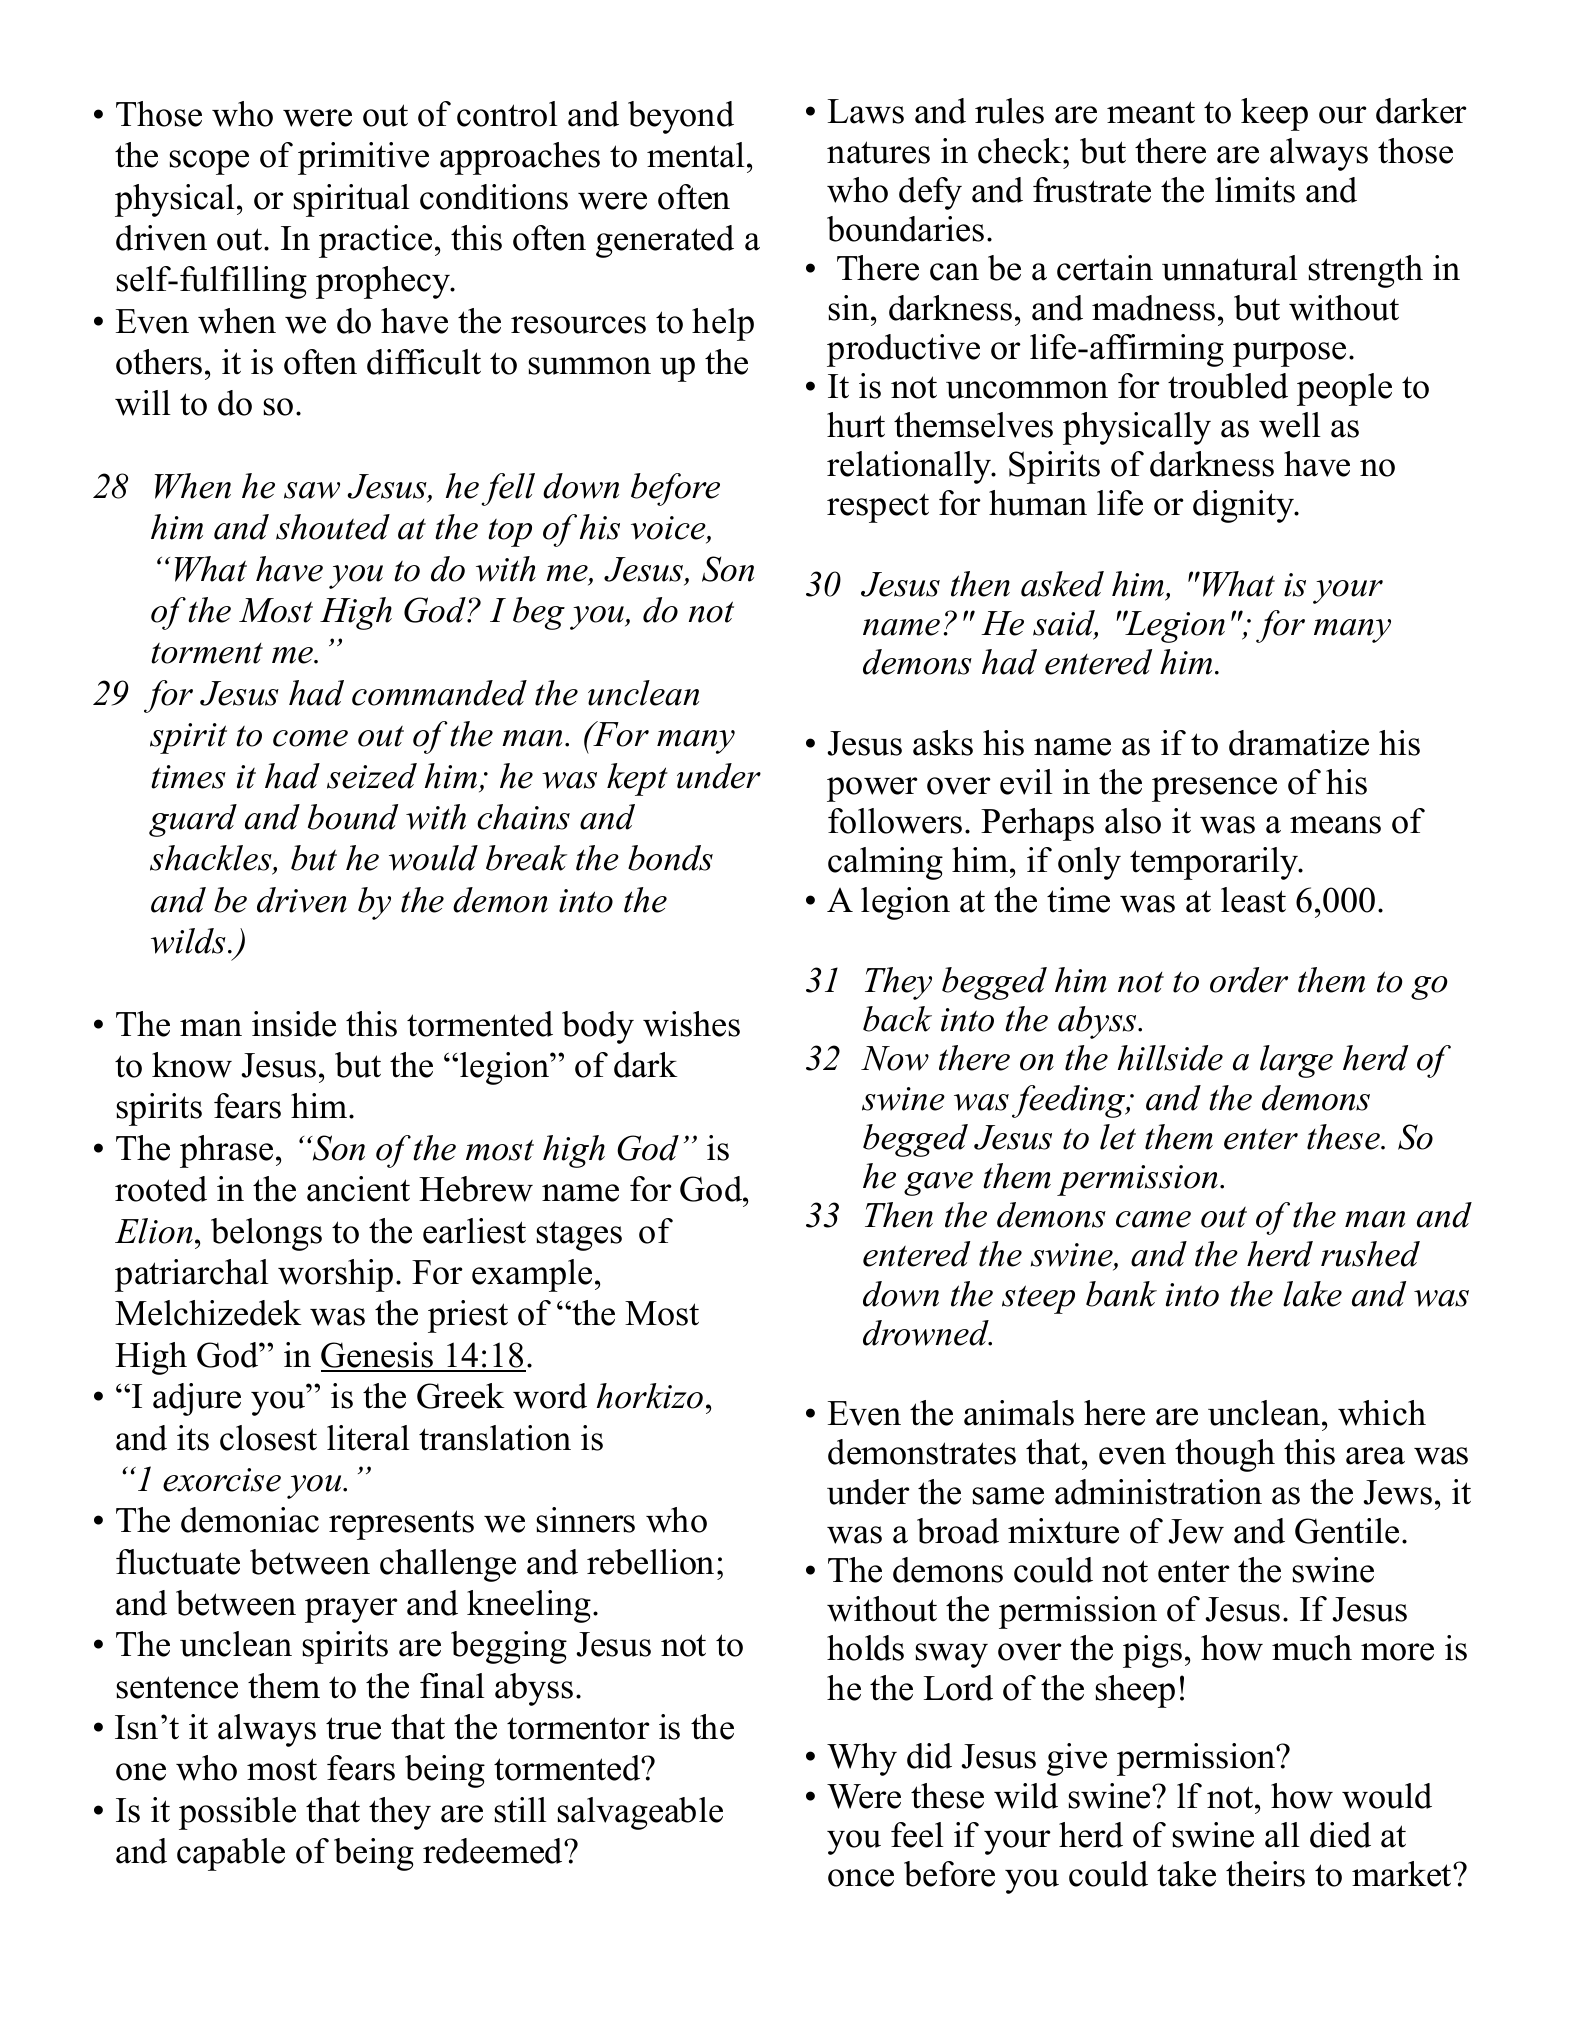  Describe the element at coordinates (878, 508) in the screenshot. I see `respect` at that location.
